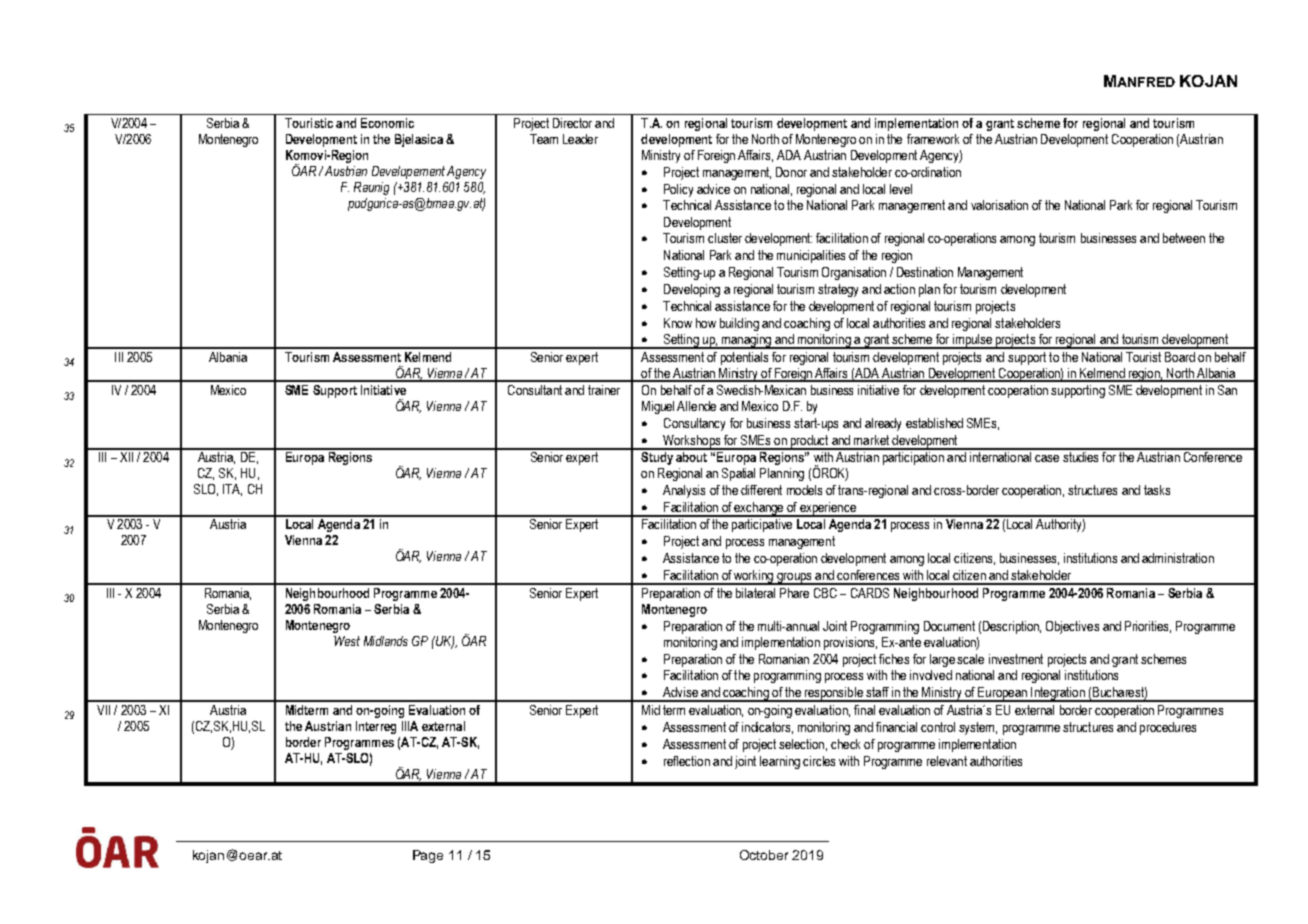  I want to click on Know, so click(678, 323).
